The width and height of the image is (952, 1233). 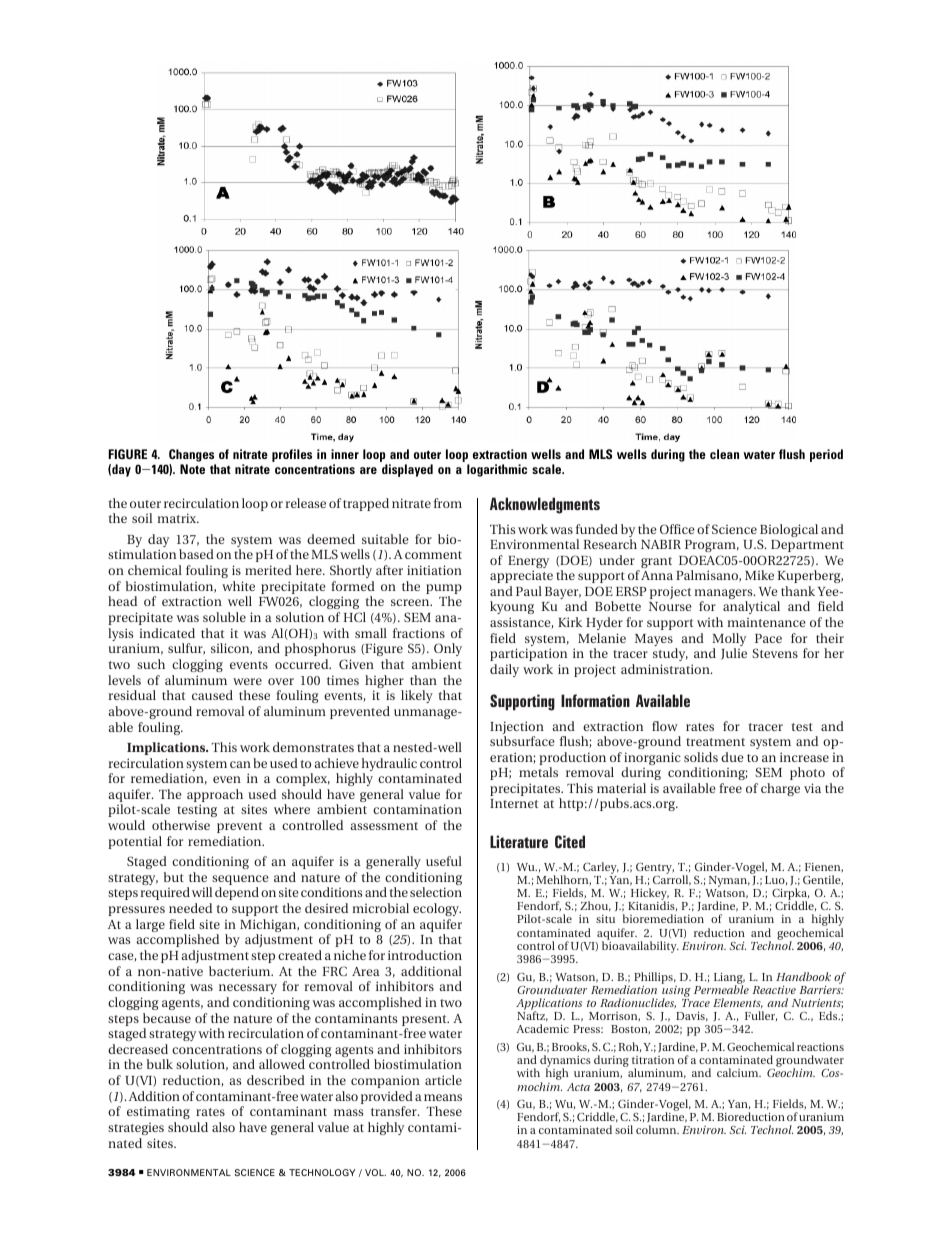 What do you see at coordinates (375, 1172) in the image?
I see `VOL` at bounding box center [375, 1172].
